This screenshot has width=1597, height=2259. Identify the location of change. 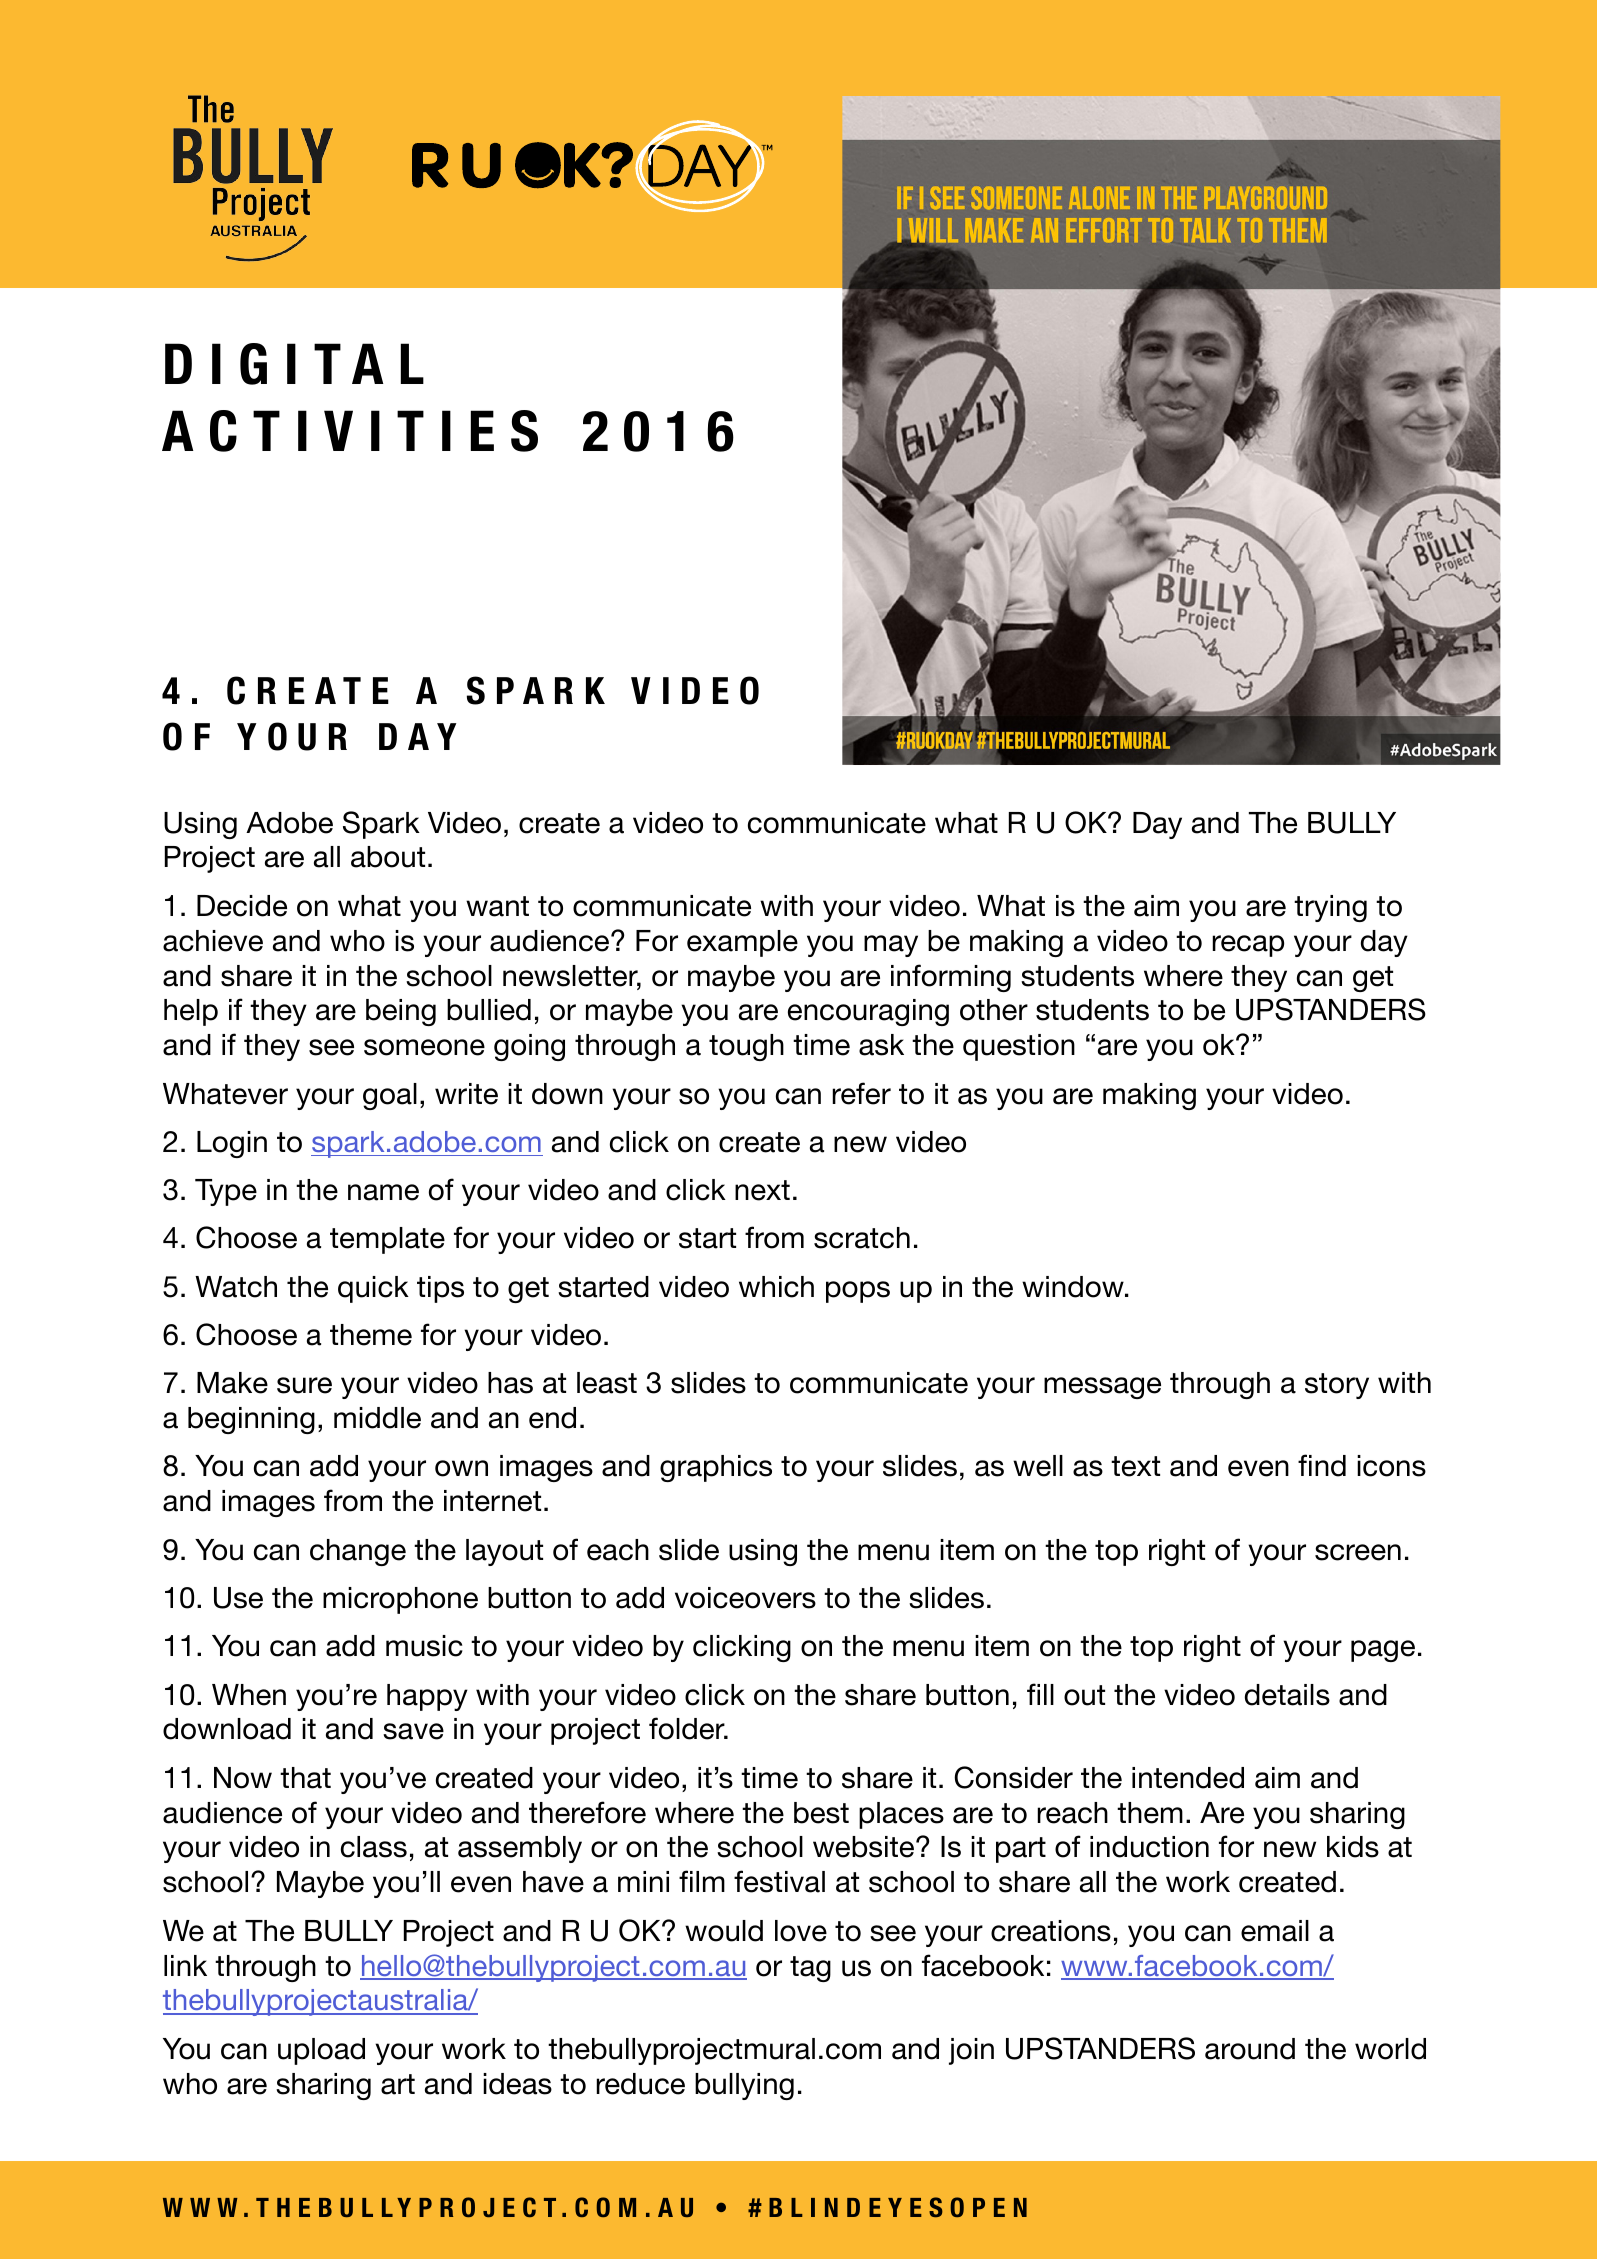
(358, 1552).
